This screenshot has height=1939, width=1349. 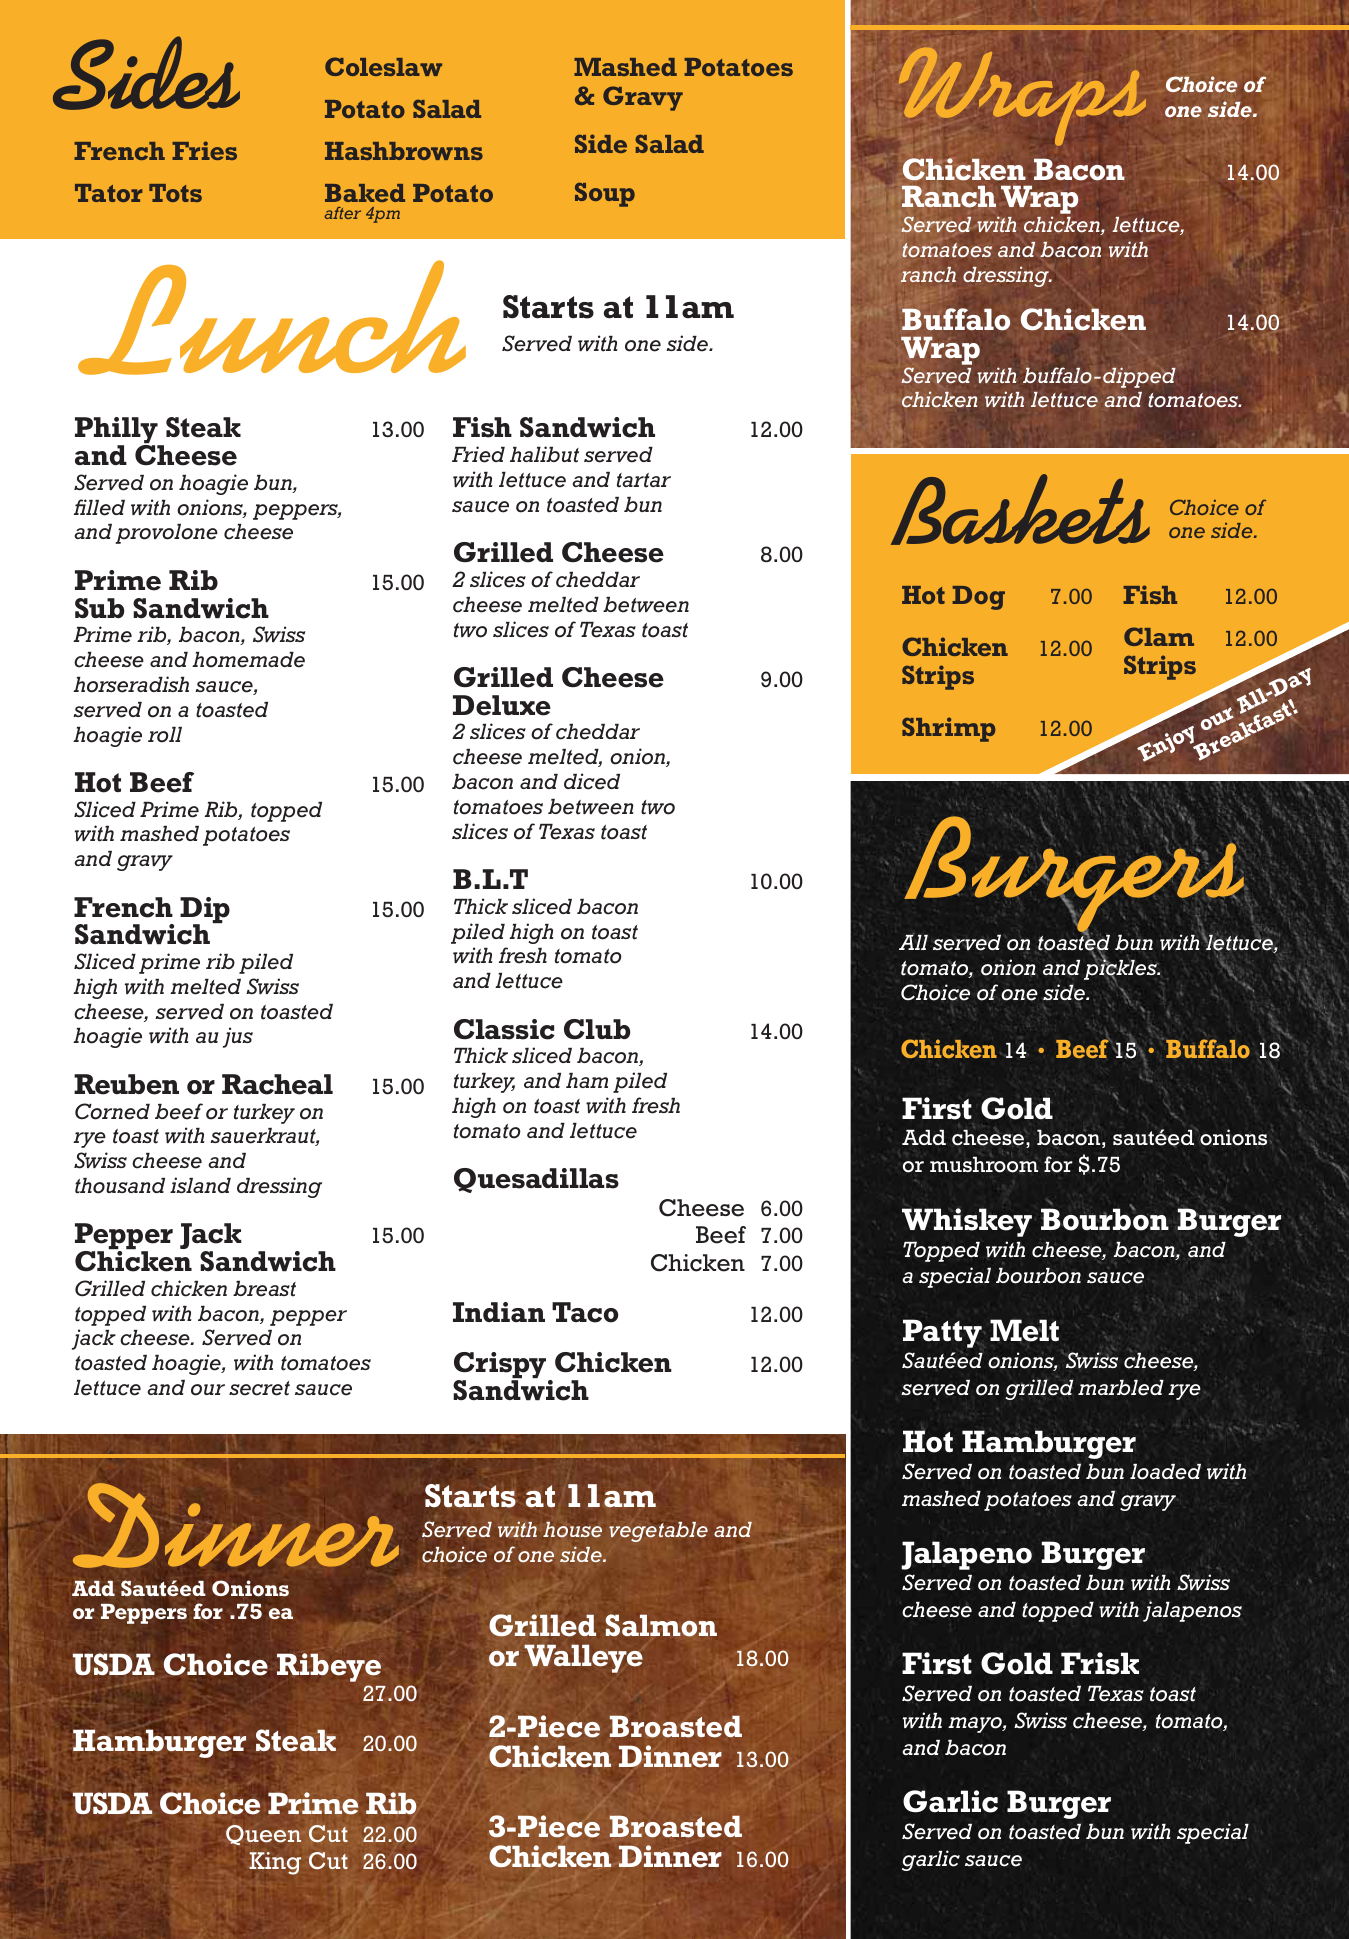 What do you see at coordinates (259, 1388) in the screenshot?
I see `secret` at bounding box center [259, 1388].
